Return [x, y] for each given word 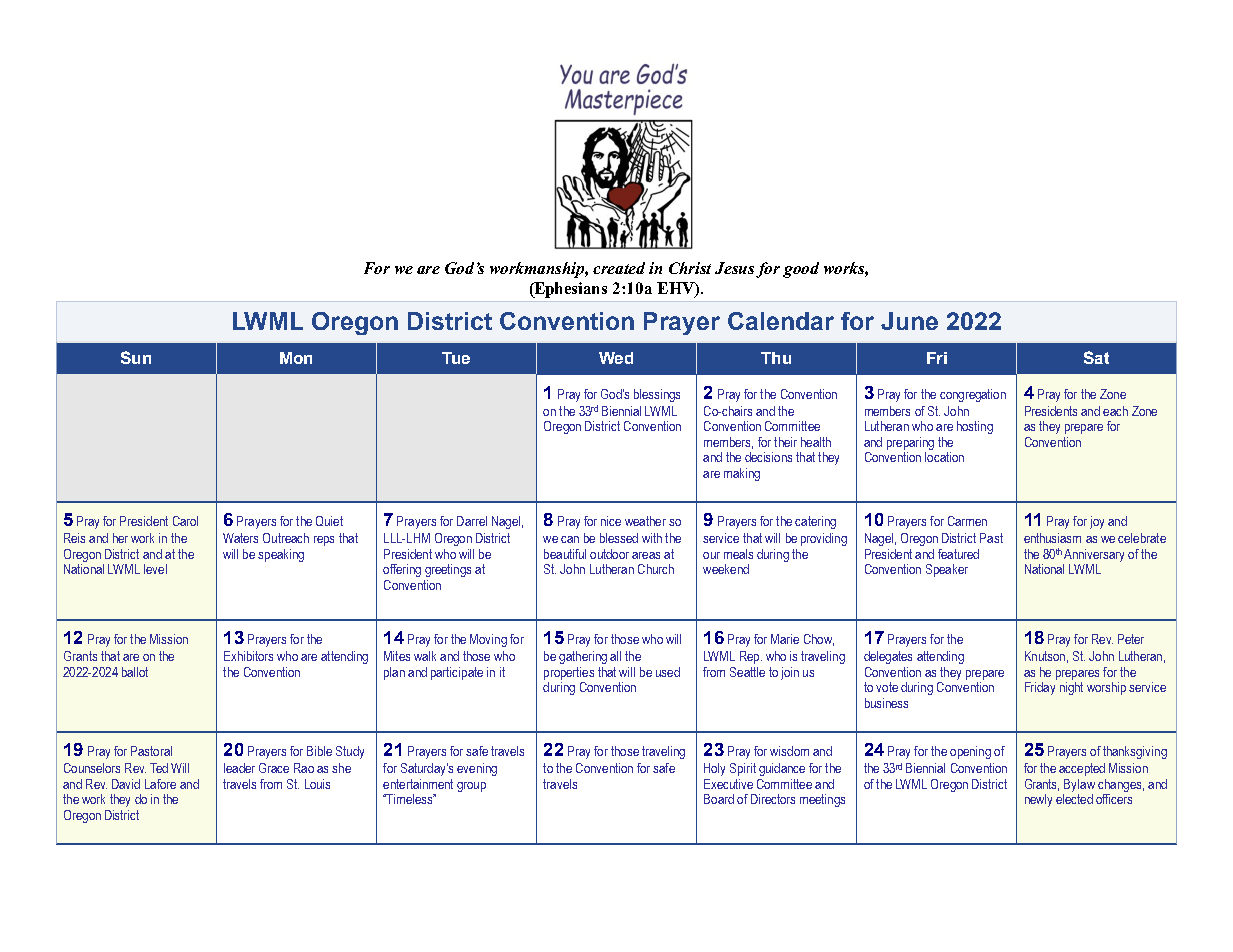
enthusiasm [1052, 538]
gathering [583, 657]
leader [239, 768]
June [909, 321]
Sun [136, 357]
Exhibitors [248, 656]
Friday [1040, 688]
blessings [657, 395]
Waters [240, 538]
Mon [296, 358]
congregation [973, 395]
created [619, 268]
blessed [619, 538]
